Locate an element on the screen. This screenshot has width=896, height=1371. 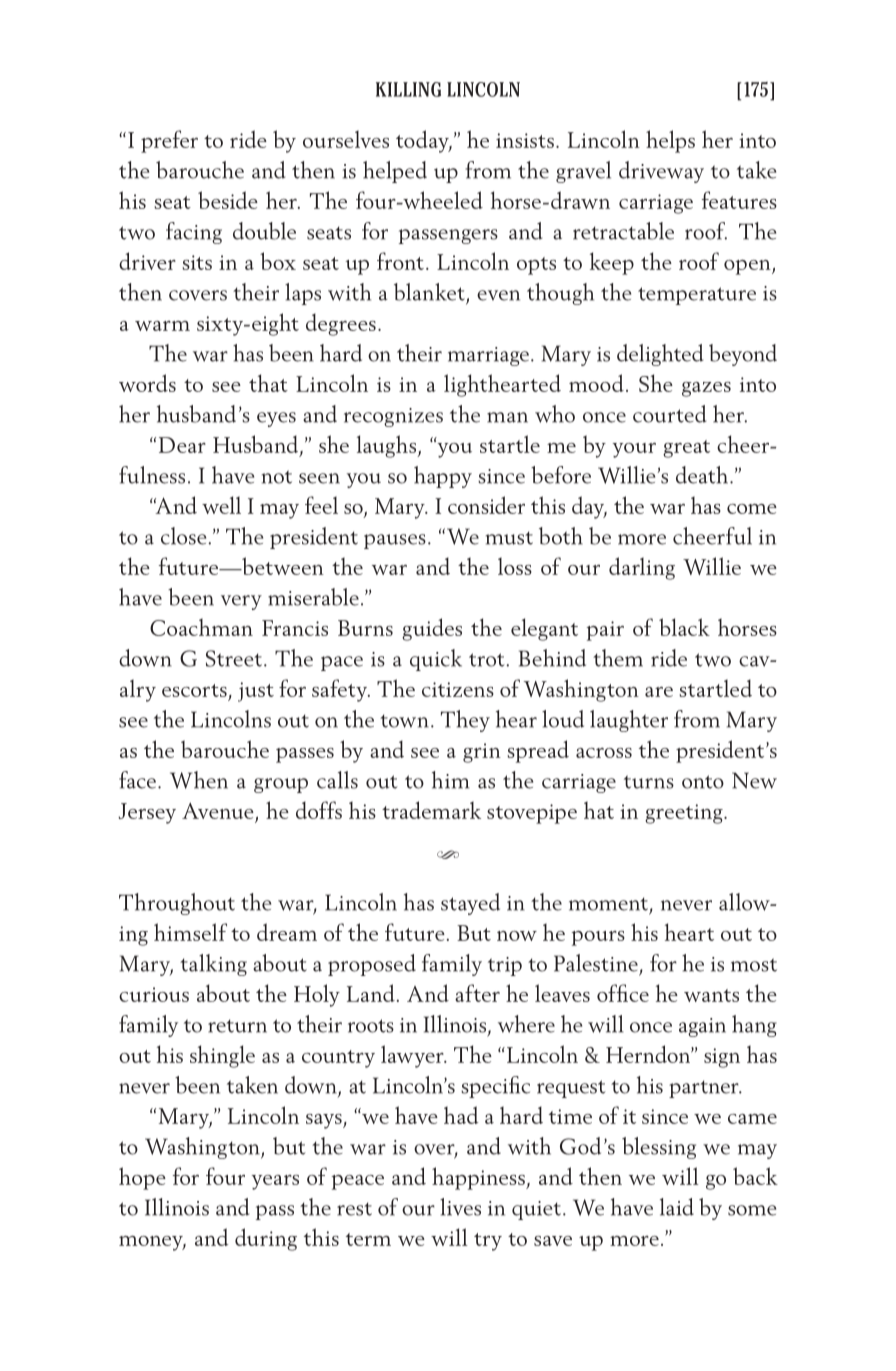
helps is located at coordinates (670, 141).
